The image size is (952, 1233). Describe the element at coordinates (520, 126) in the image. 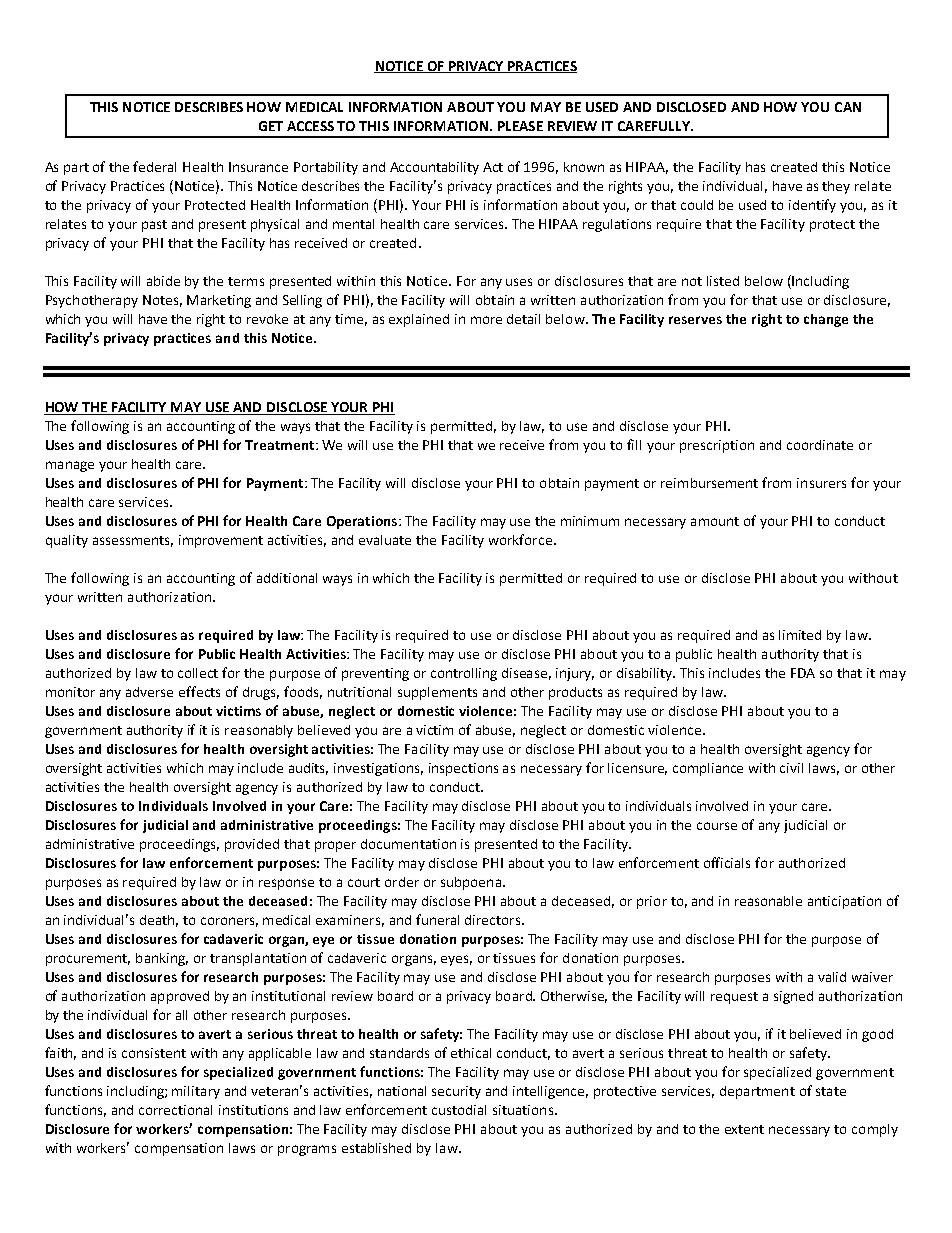

I see `PLEASE` at that location.
